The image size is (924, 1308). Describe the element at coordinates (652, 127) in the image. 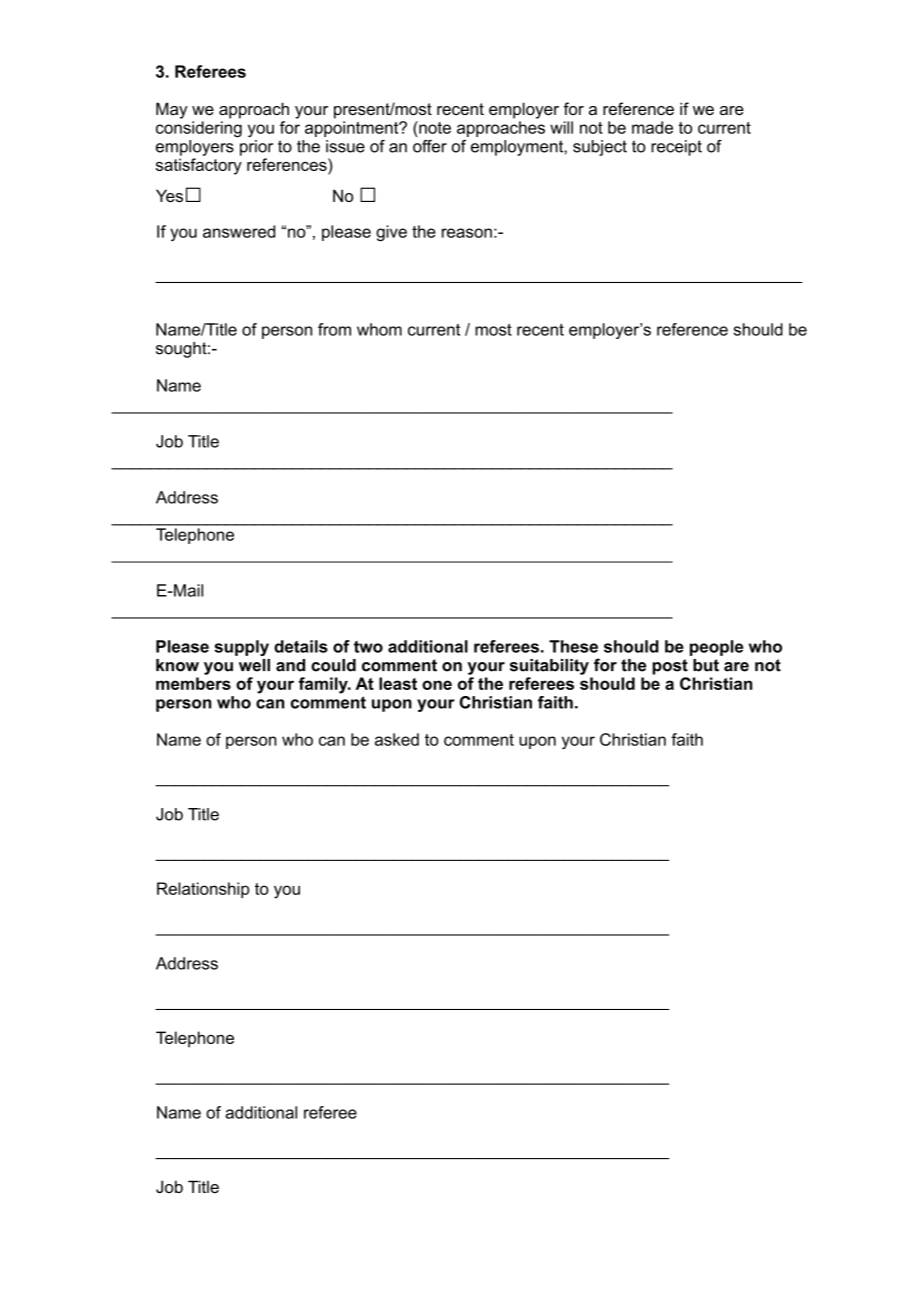

I see `made` at that location.
